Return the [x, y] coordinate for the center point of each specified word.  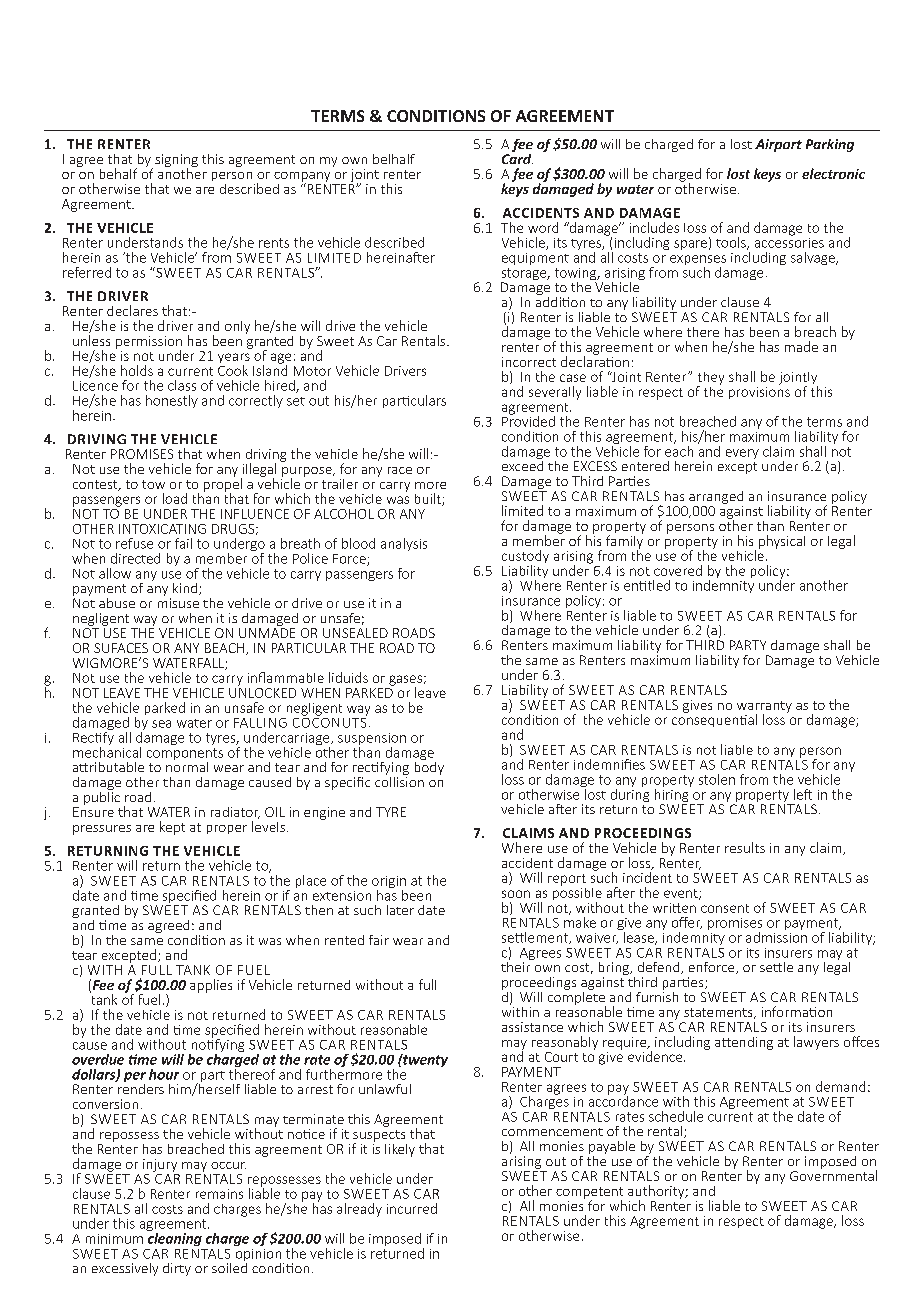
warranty [764, 708]
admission [776, 936]
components [185, 755]
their [517, 965]
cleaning [174, 1238]
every [742, 454]
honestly [172, 401]
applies [211, 986]
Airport [778, 145]
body [429, 767]
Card [517, 157]
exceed [522, 464]
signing [176, 161]
